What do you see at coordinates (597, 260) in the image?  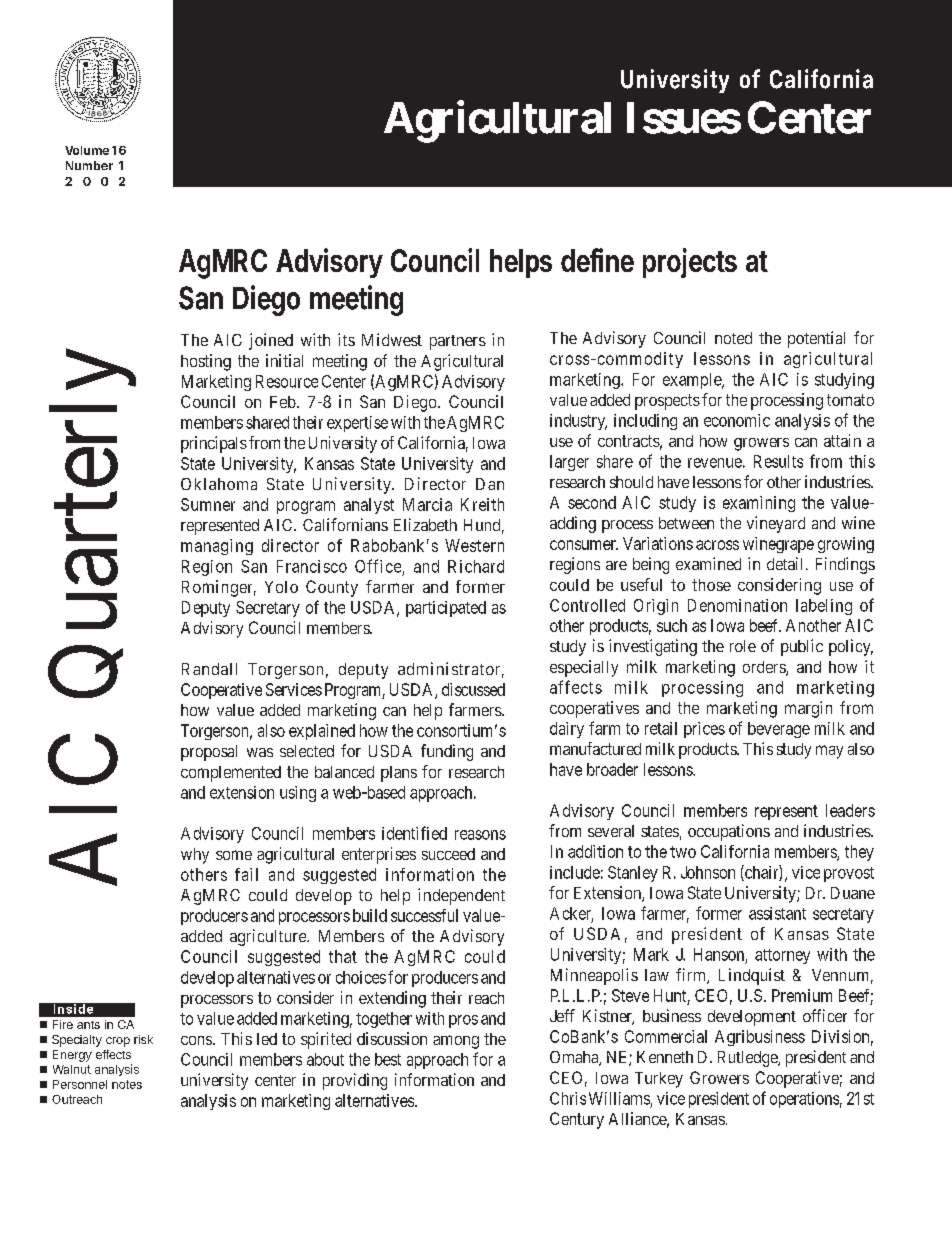 I see `define` at bounding box center [597, 260].
